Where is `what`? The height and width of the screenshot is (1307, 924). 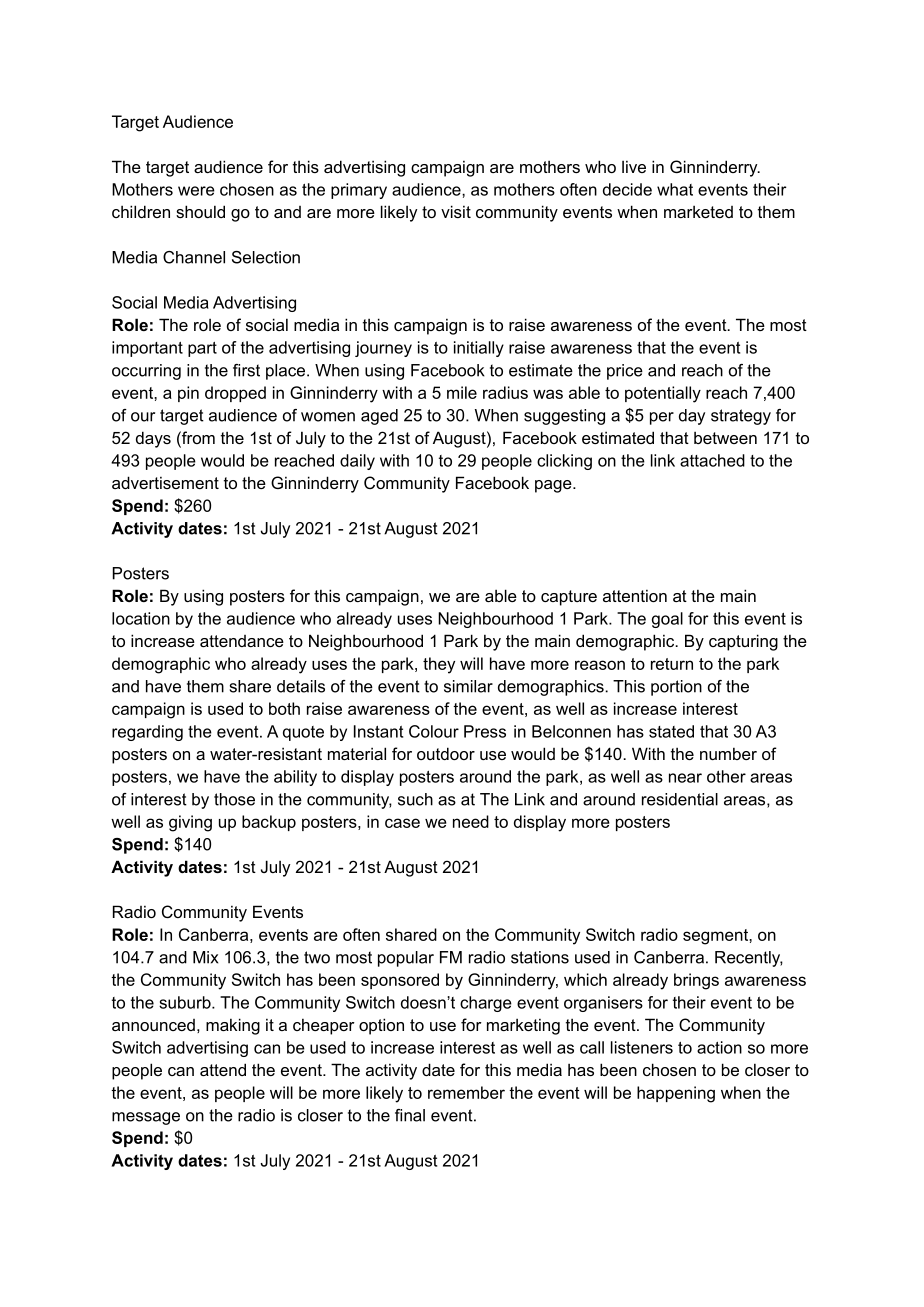 what is located at coordinates (675, 189).
